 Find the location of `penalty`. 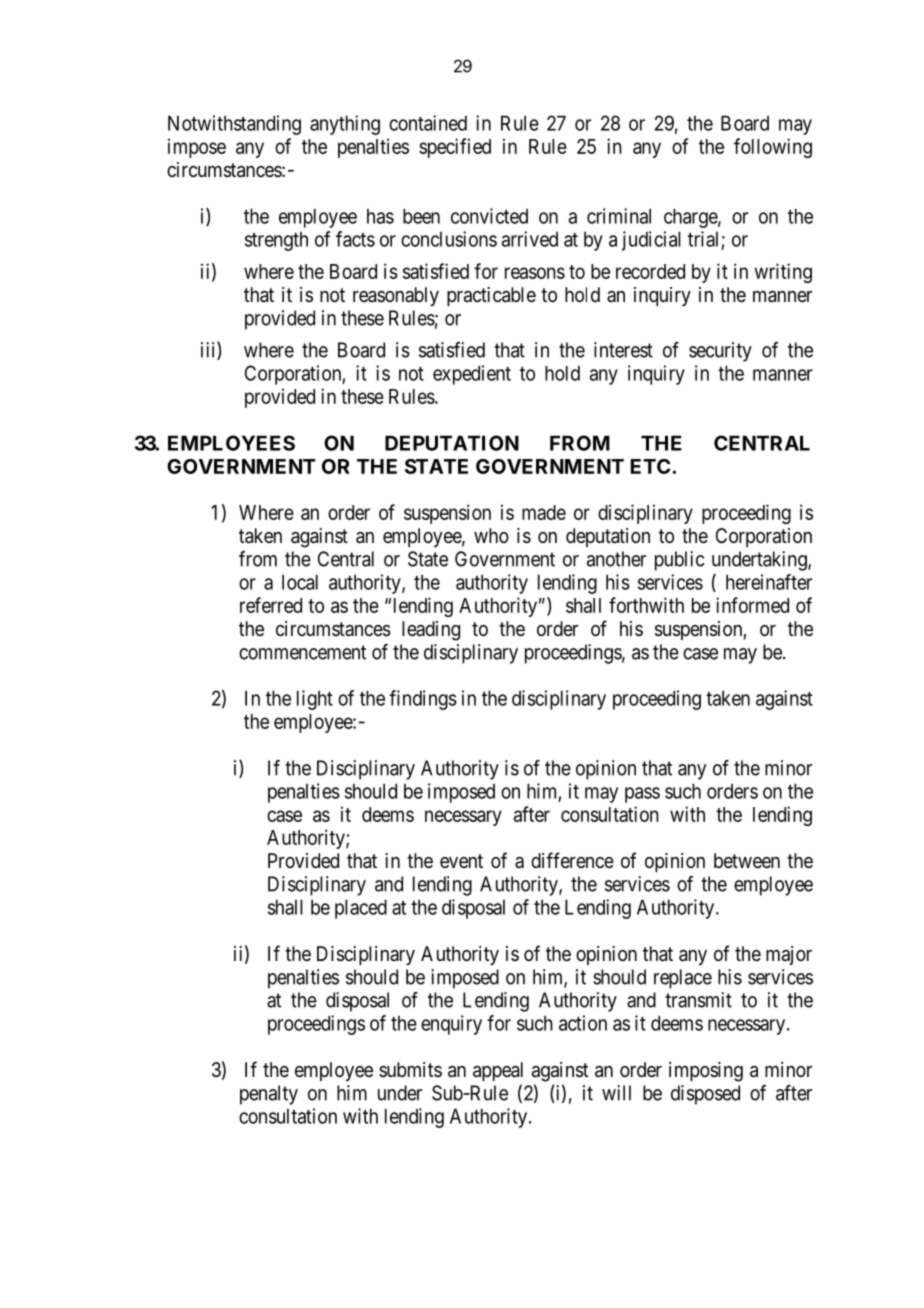

penalty is located at coordinates (269, 1095).
